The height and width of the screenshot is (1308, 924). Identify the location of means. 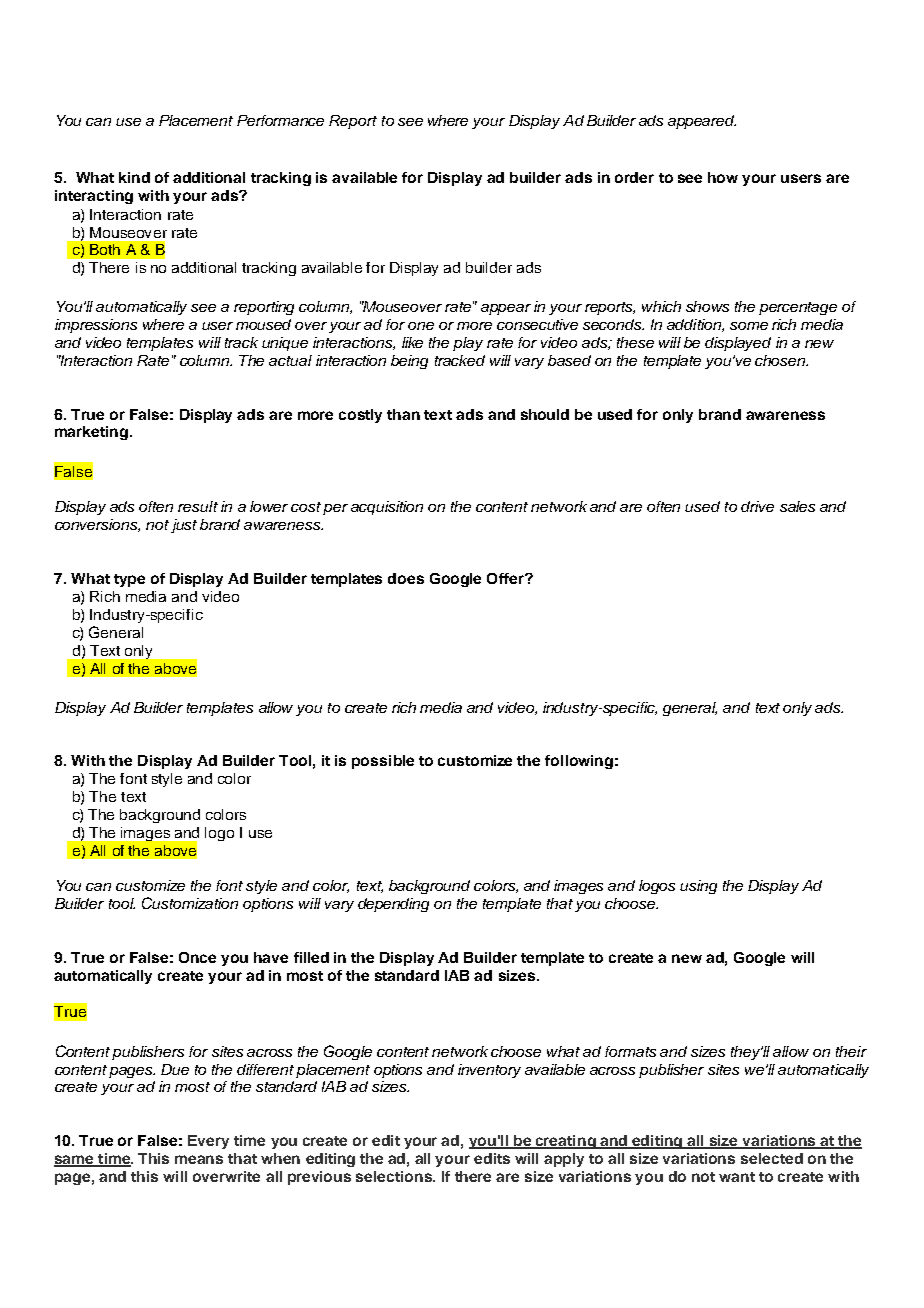
(199, 1159).
